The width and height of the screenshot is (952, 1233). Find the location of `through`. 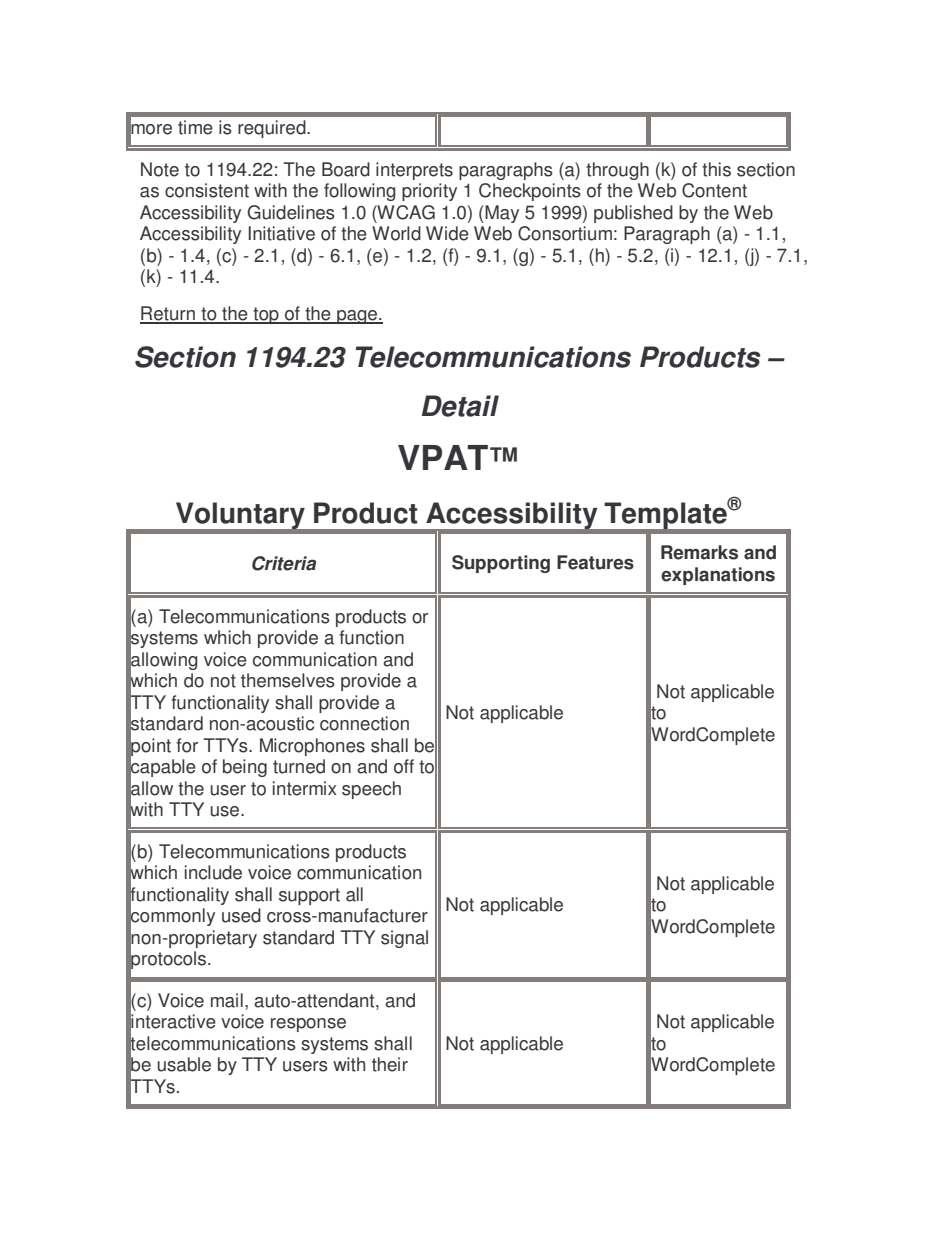

through is located at coordinates (617, 171).
